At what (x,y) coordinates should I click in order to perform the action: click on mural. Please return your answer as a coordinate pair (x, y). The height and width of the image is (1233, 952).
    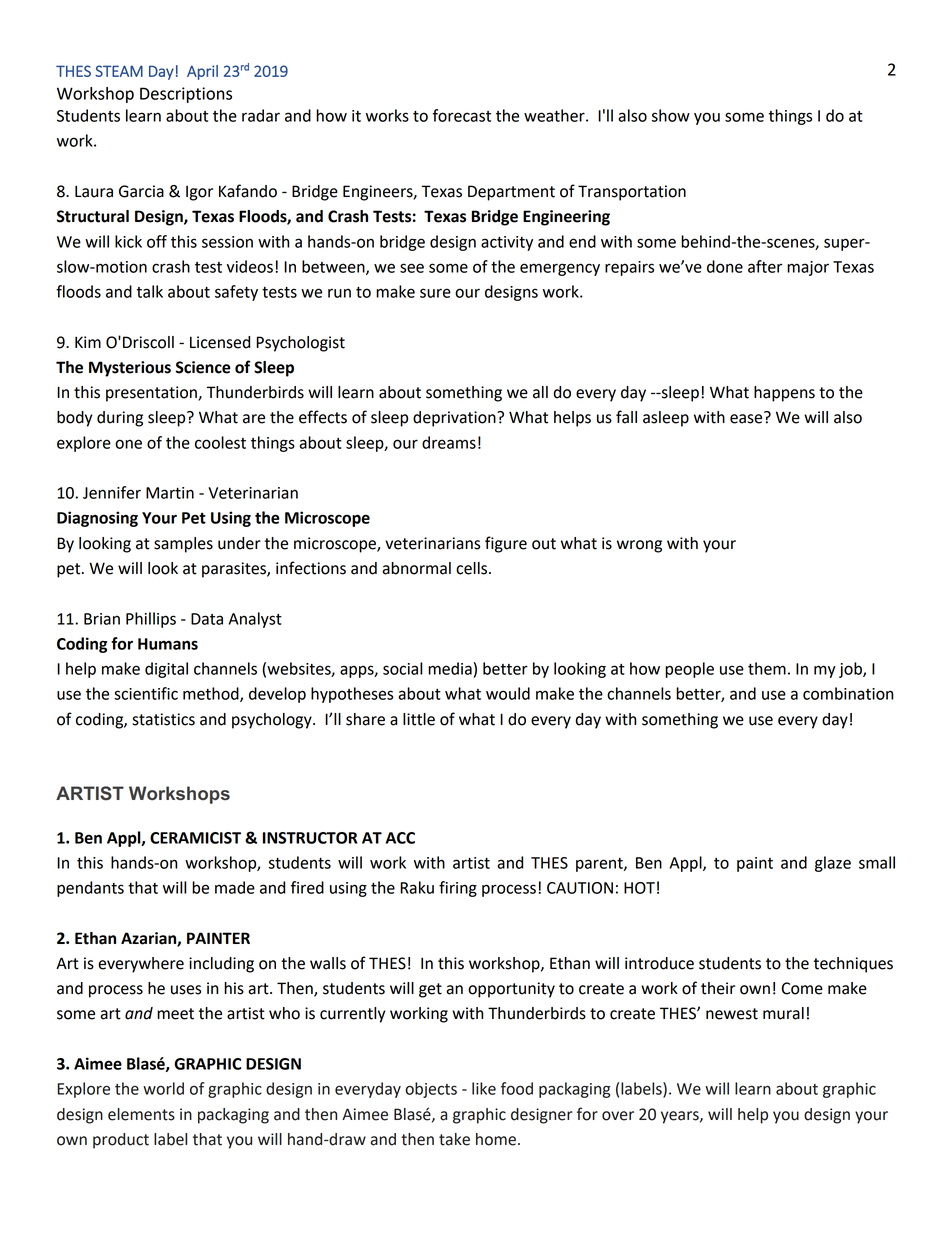
    Looking at the image, I should click on (783, 1013).
